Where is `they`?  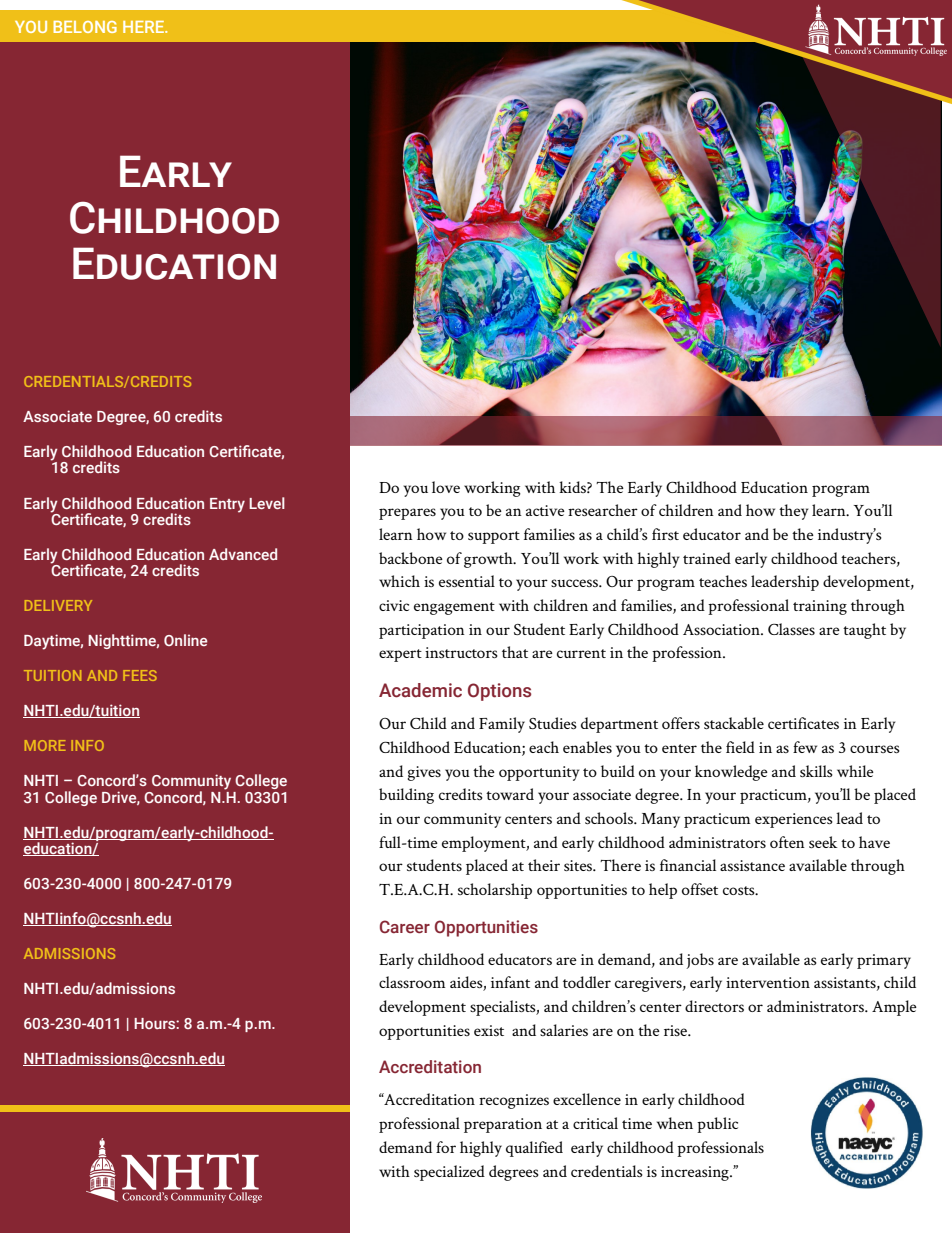
they is located at coordinates (793, 512).
